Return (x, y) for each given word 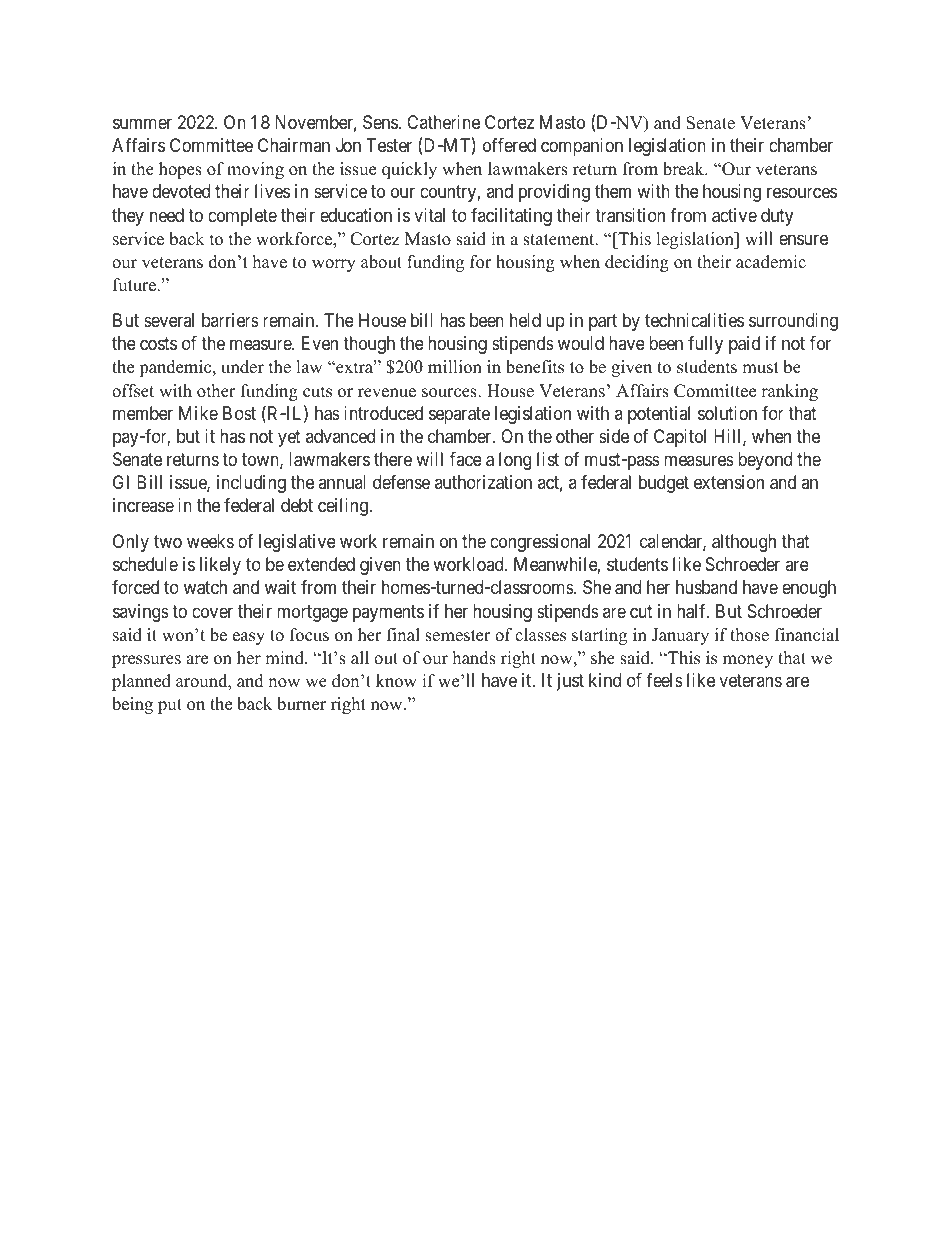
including (251, 484)
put (170, 706)
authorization (483, 482)
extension (729, 482)
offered (509, 145)
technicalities (694, 320)
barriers (230, 320)
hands (474, 658)
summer (142, 123)
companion (582, 147)
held (525, 320)
